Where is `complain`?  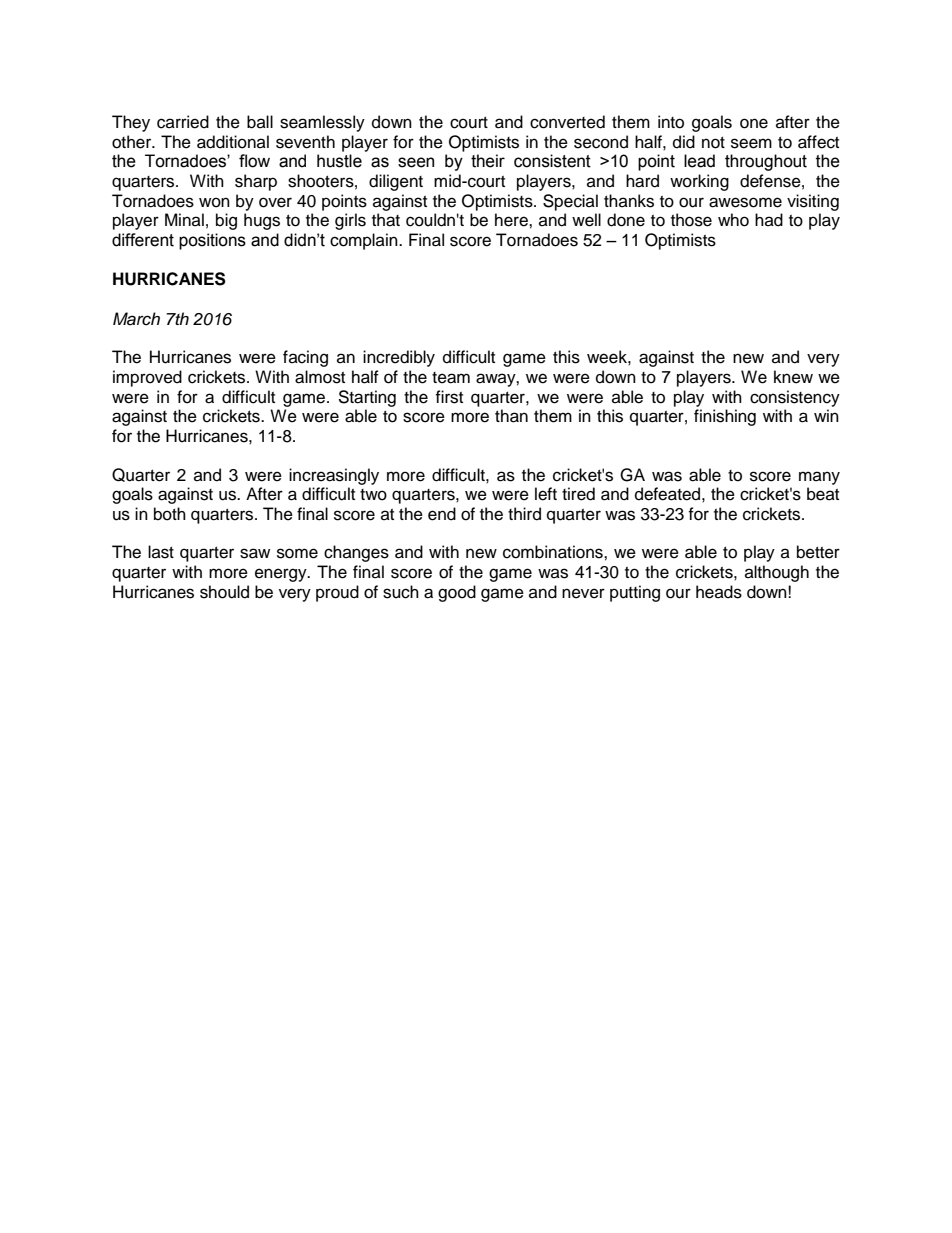 complain is located at coordinates (365, 241).
